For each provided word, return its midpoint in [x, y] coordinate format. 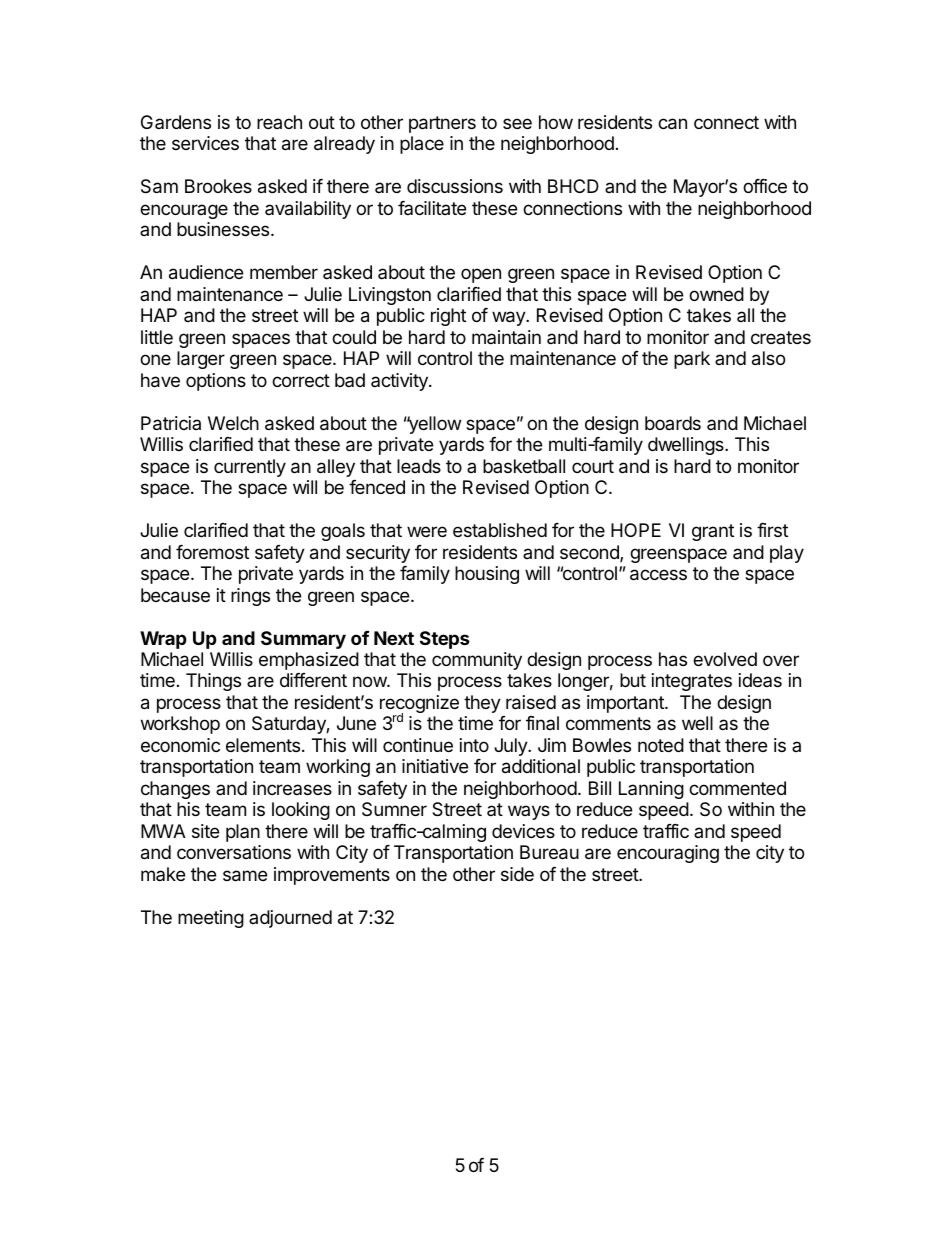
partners [442, 124]
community [477, 661]
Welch [233, 423]
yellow [433, 425]
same [245, 876]
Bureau [549, 852]
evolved [725, 659]
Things [213, 682]
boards [673, 423]
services [205, 143]
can [672, 124]
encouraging [668, 854]
